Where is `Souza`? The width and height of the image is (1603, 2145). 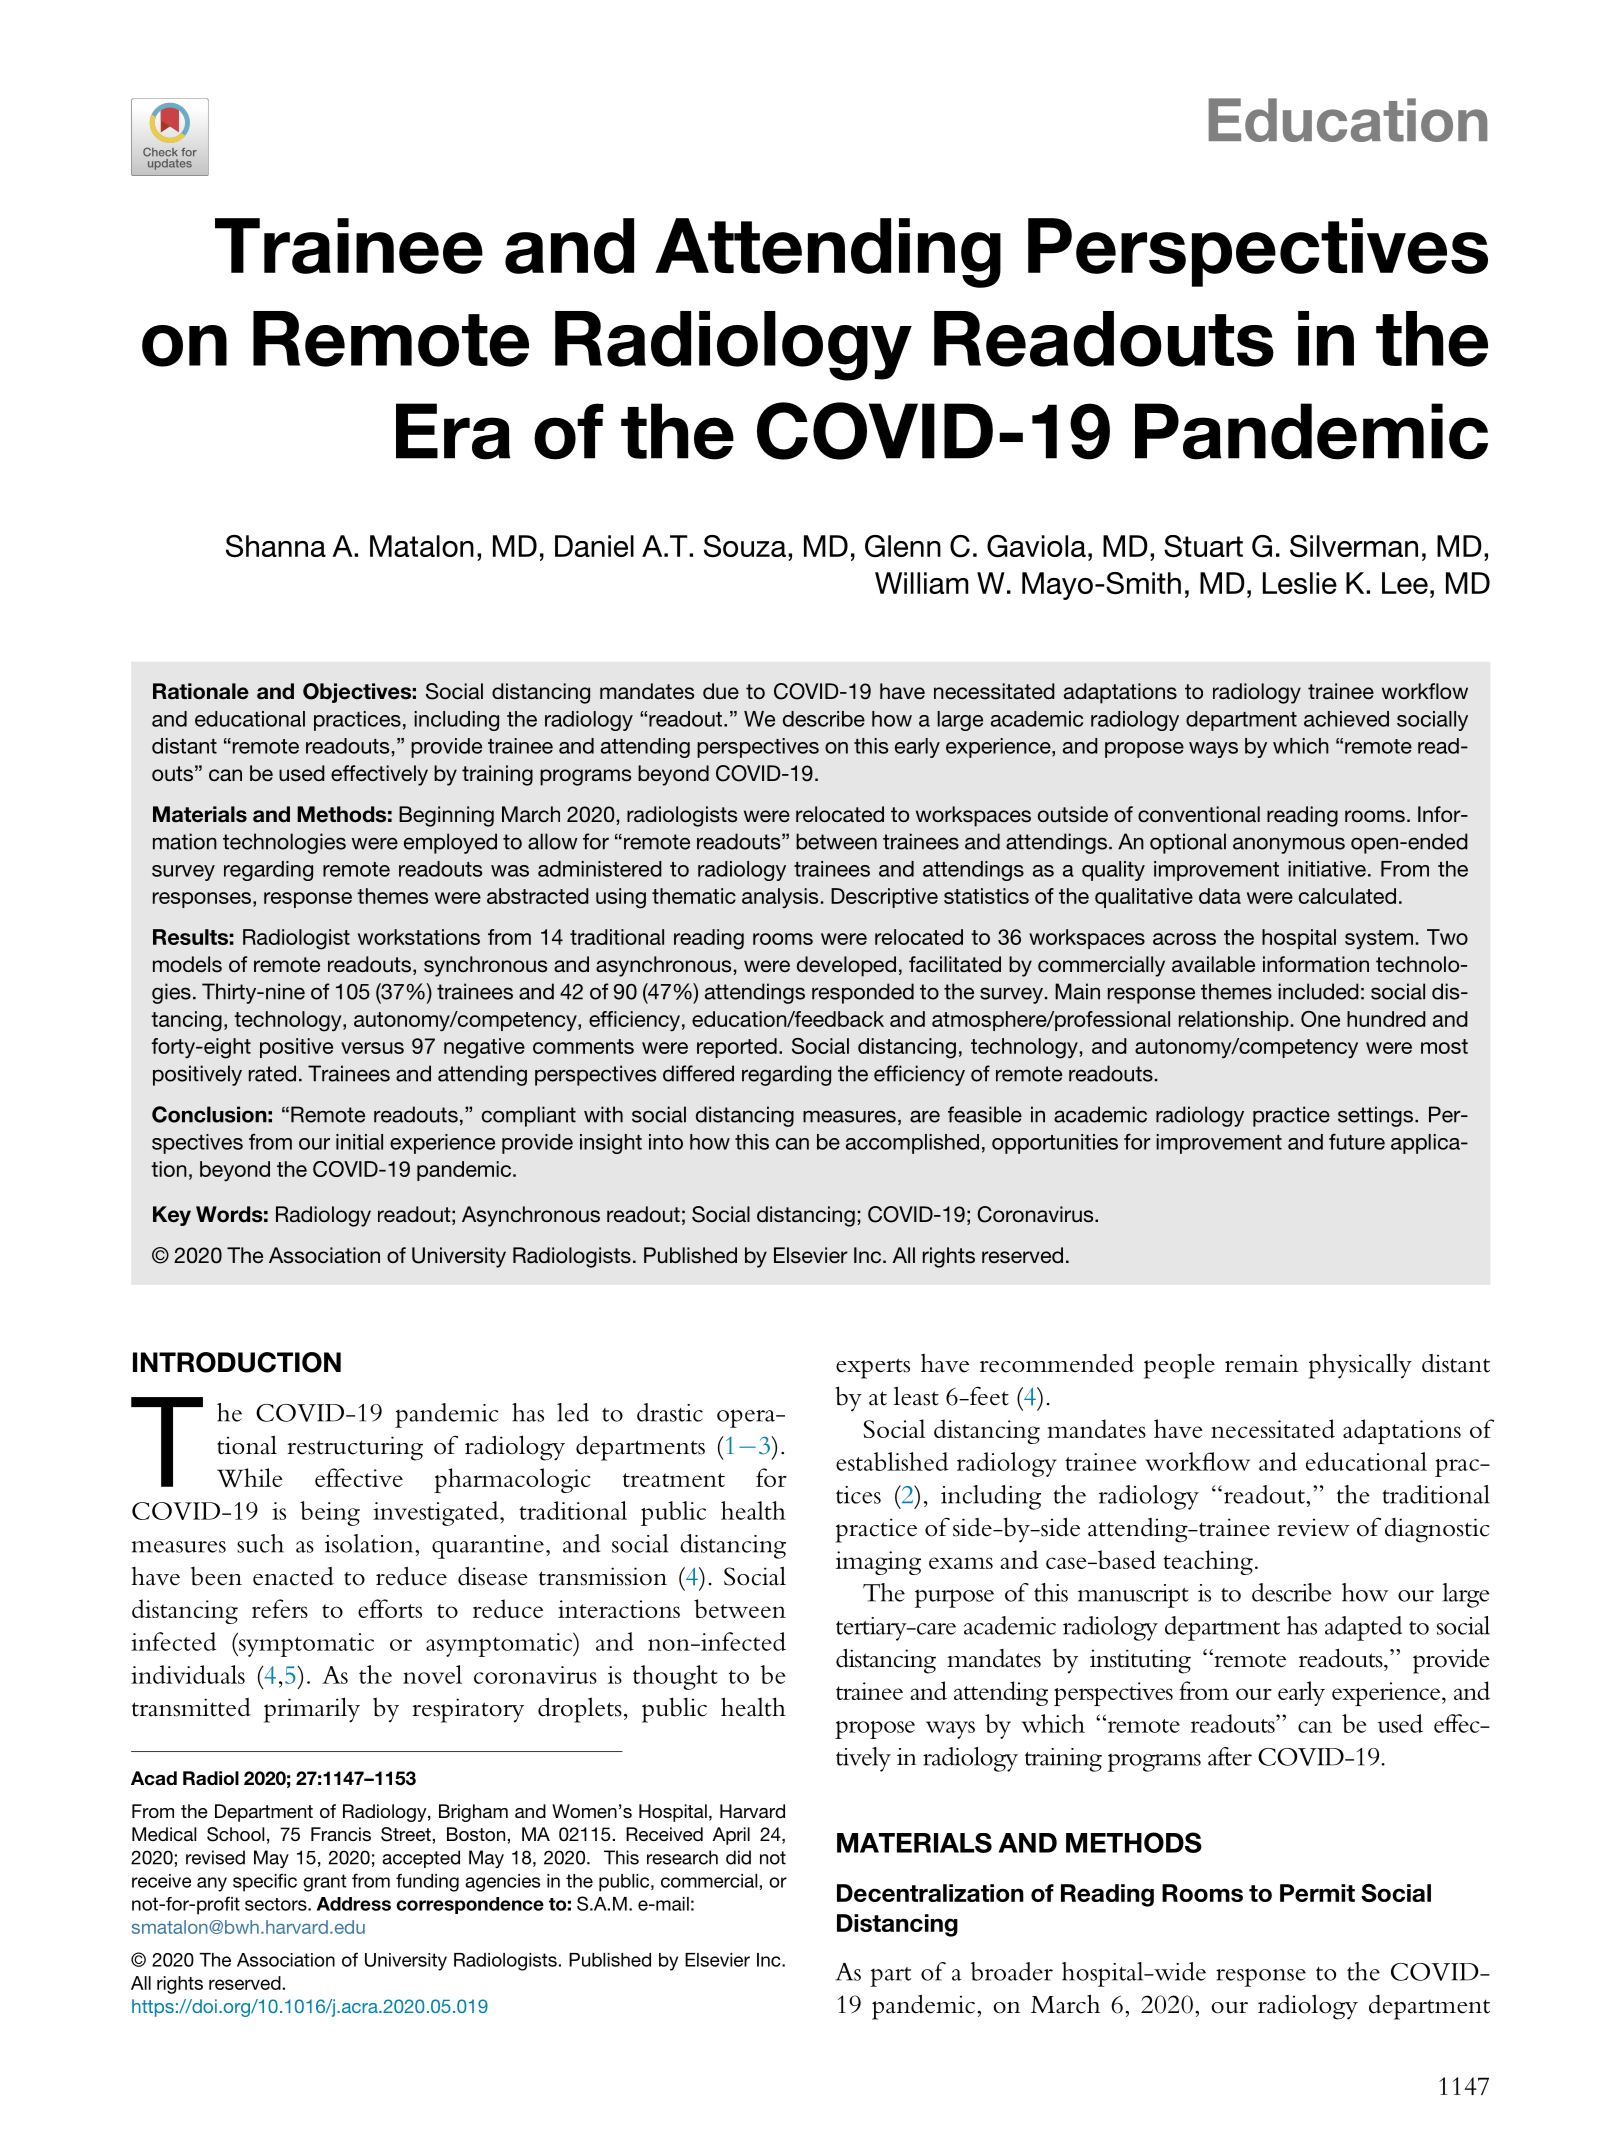
Souza is located at coordinates (745, 546).
